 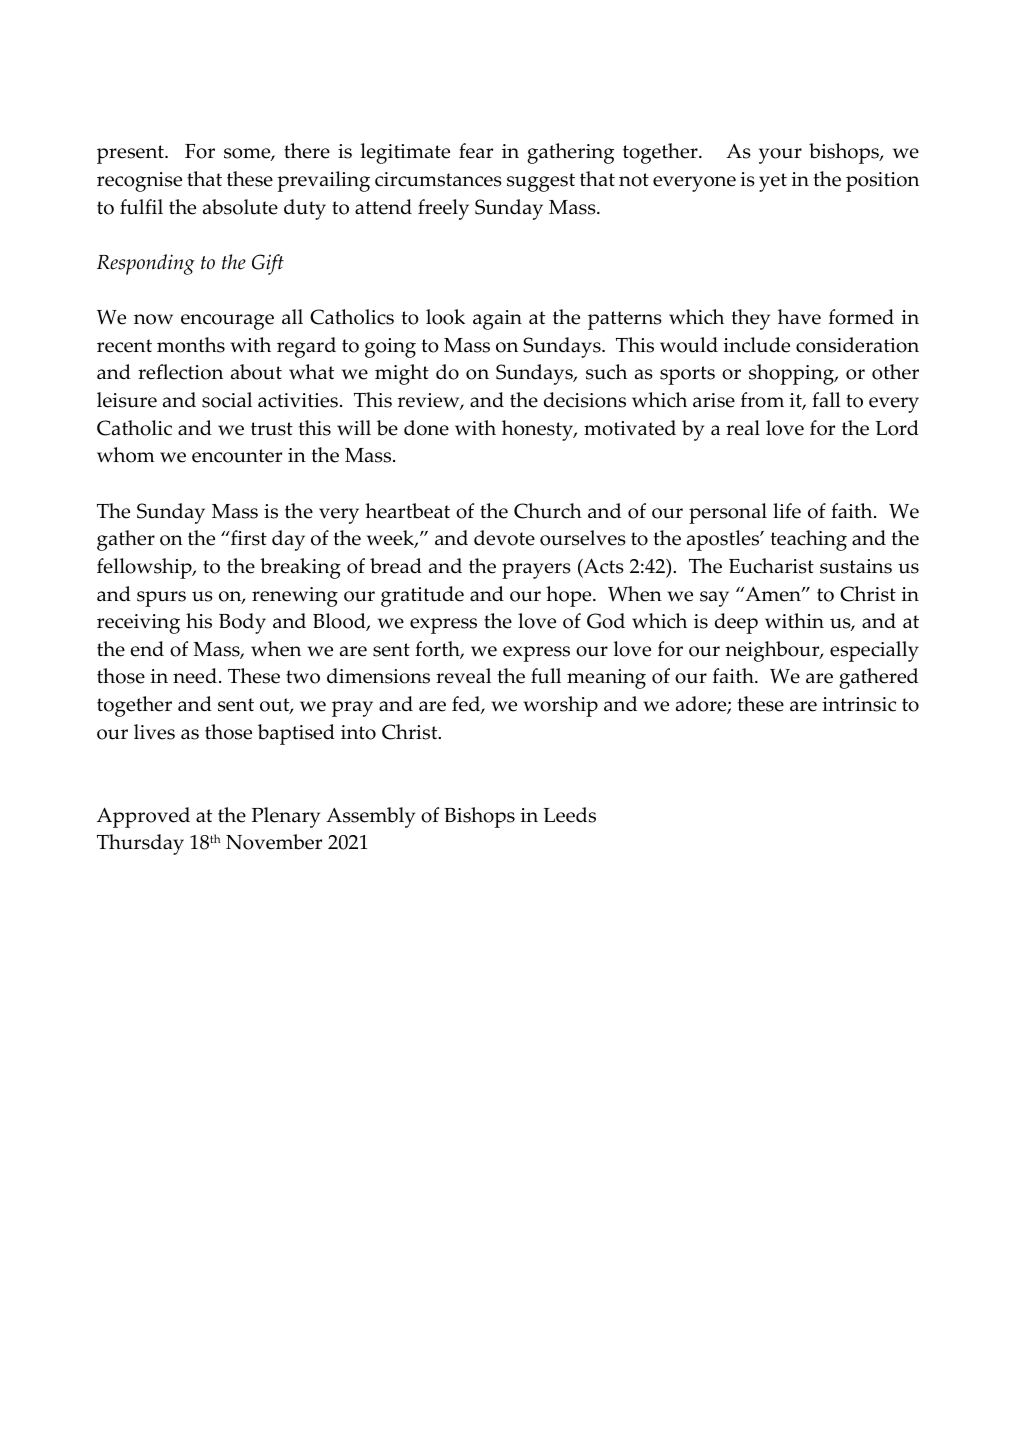 I want to click on social, so click(x=227, y=400).
